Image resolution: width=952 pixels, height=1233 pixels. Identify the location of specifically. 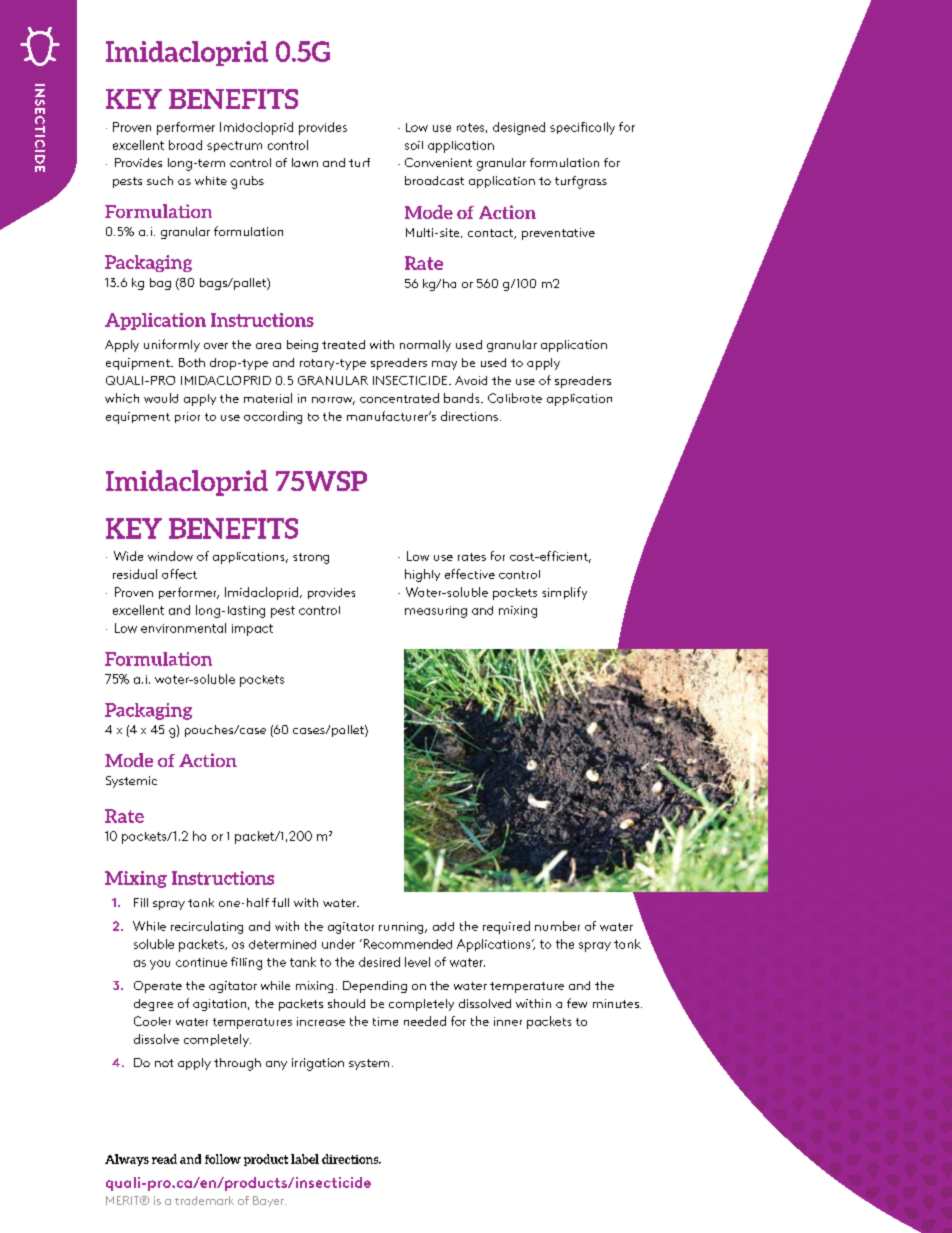
(582, 128).
